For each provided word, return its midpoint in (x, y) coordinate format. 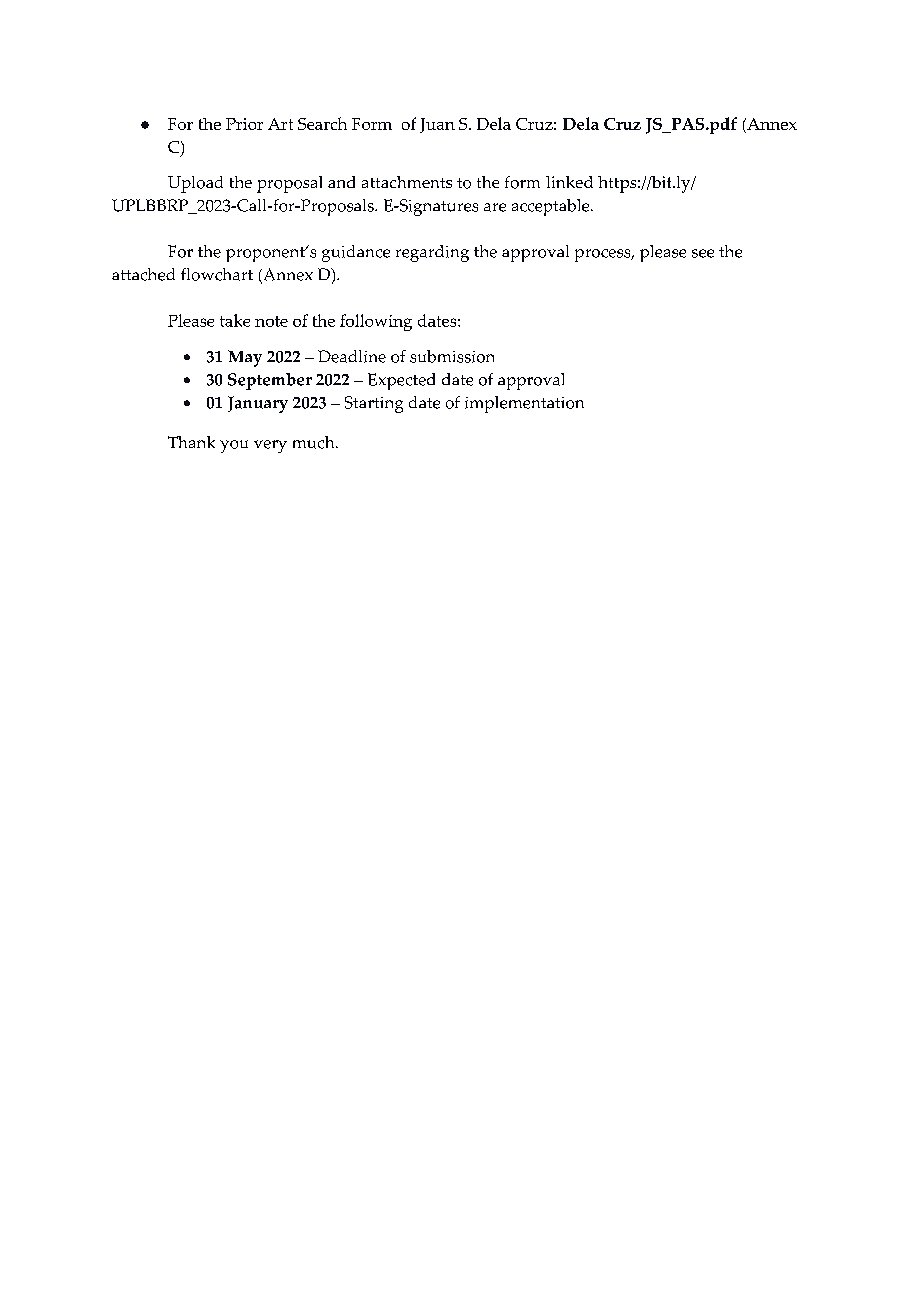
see (703, 253)
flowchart (217, 274)
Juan (437, 125)
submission (452, 356)
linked (569, 182)
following (376, 322)
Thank (191, 442)
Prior (244, 124)
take (235, 320)
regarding (432, 253)
